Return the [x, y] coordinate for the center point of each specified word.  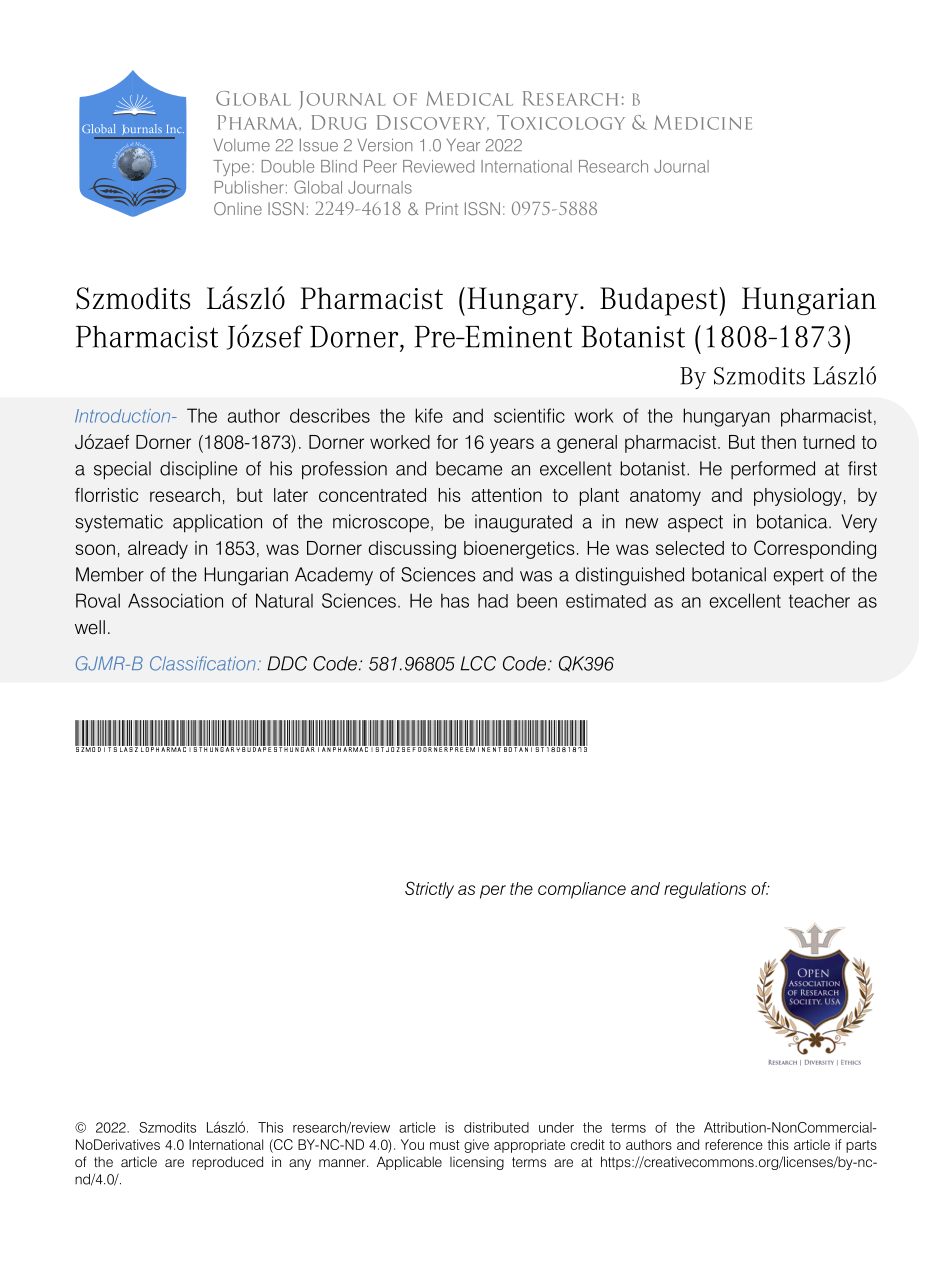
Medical [469, 98]
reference [734, 1144]
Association [175, 600]
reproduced [227, 1163]
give [476, 1146]
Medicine [703, 122]
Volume [241, 145]
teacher [819, 601]
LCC [478, 663]
